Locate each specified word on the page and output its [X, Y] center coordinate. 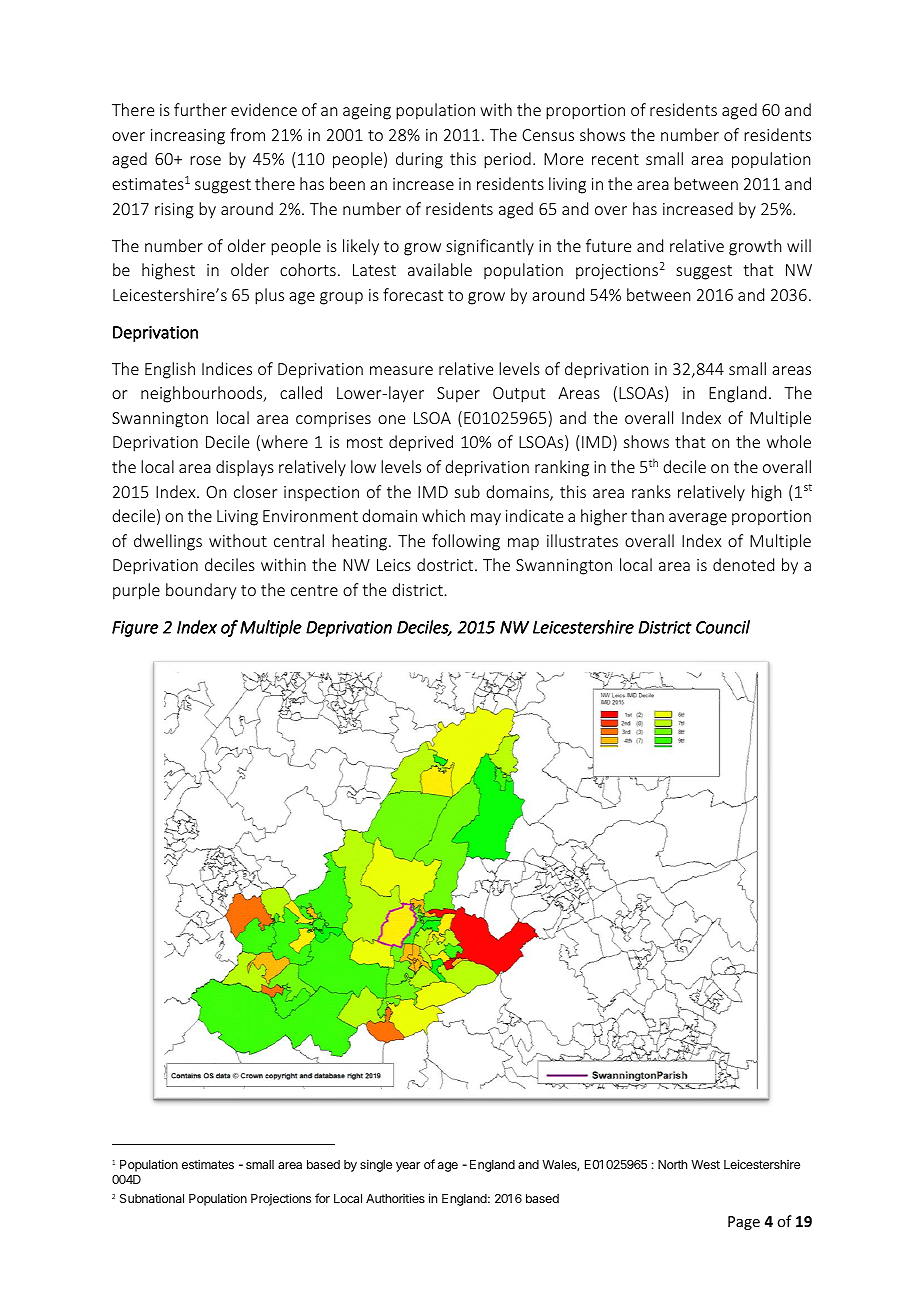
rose [205, 160]
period [507, 160]
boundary [201, 591]
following [466, 542]
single [376, 1165]
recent [615, 159]
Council [723, 627]
